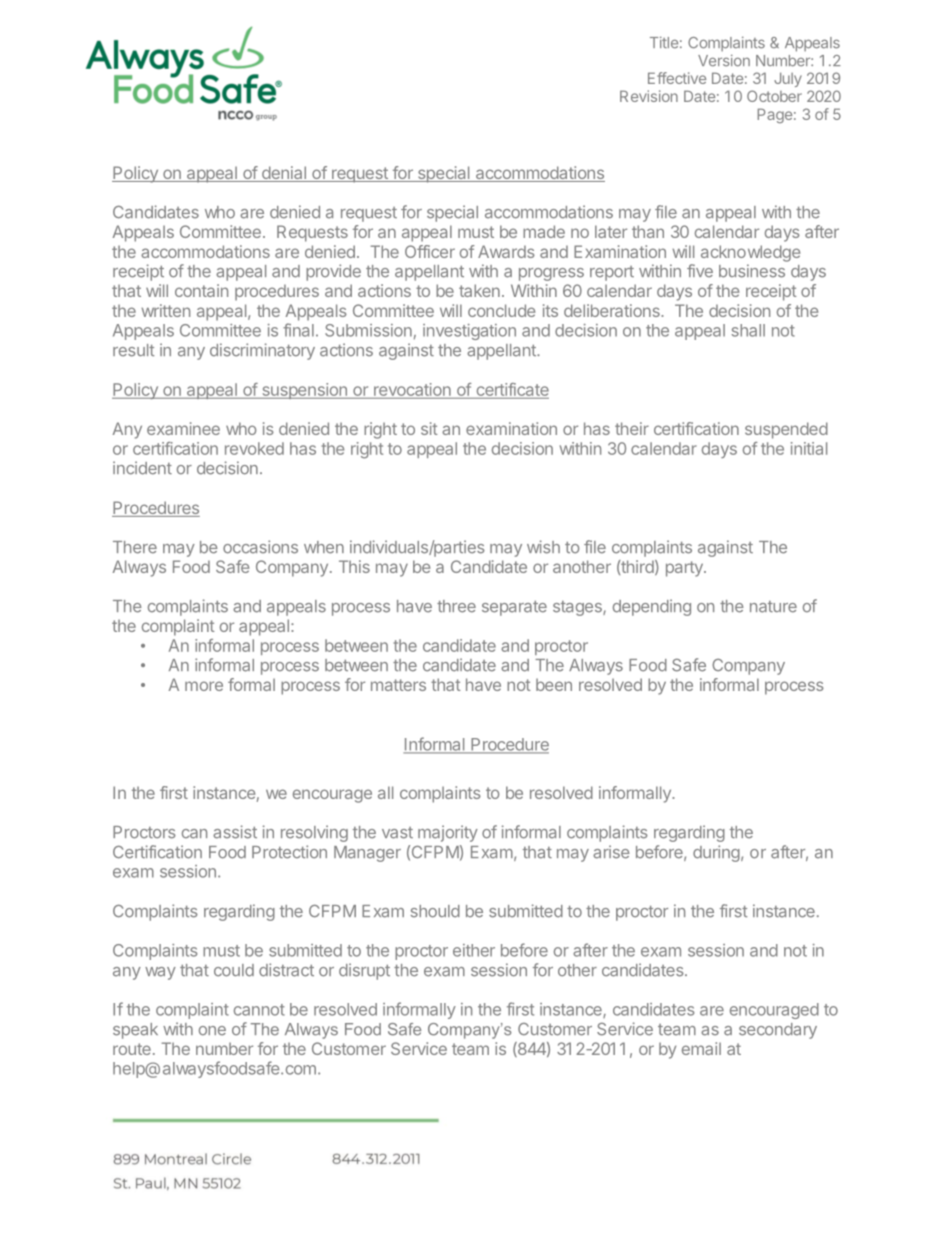 The width and height of the screenshot is (952, 1233). I want to click on occasions, so click(260, 547).
